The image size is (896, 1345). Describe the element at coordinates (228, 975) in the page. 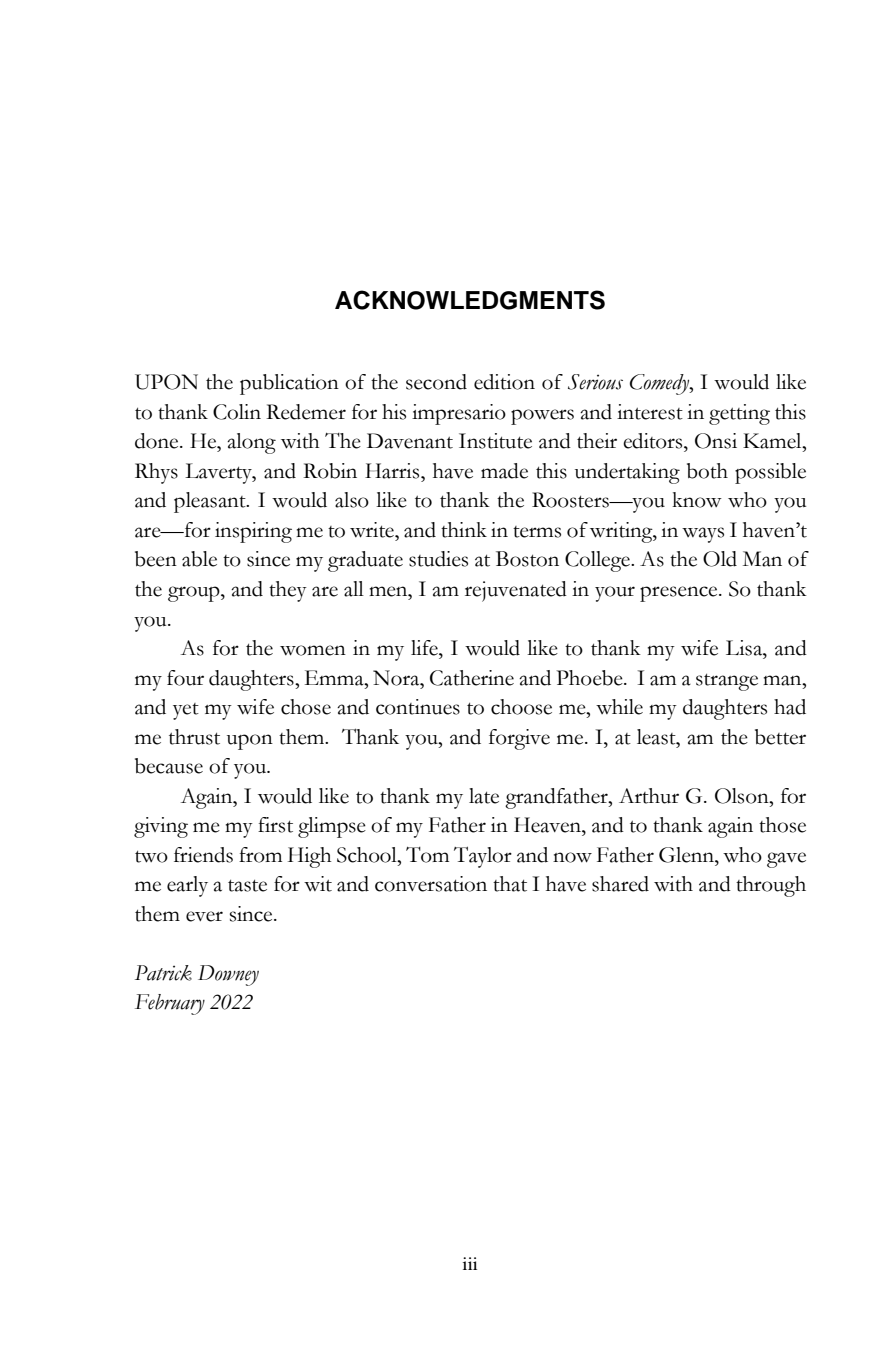

I see `Downey` at that location.
